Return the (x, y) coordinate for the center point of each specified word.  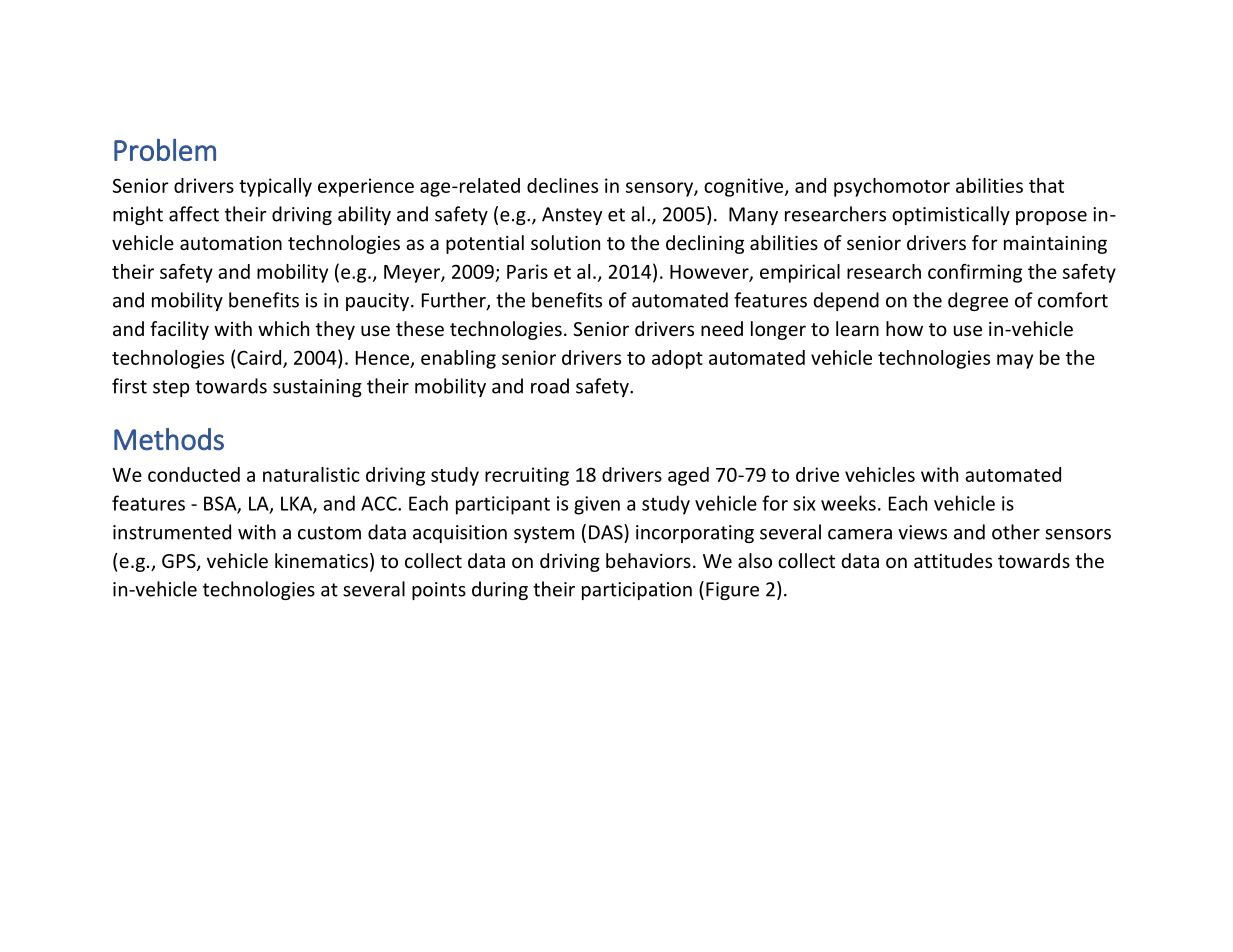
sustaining (317, 388)
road (550, 386)
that (1046, 185)
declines (562, 185)
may (1015, 361)
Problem (165, 149)
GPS (180, 562)
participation (637, 591)
